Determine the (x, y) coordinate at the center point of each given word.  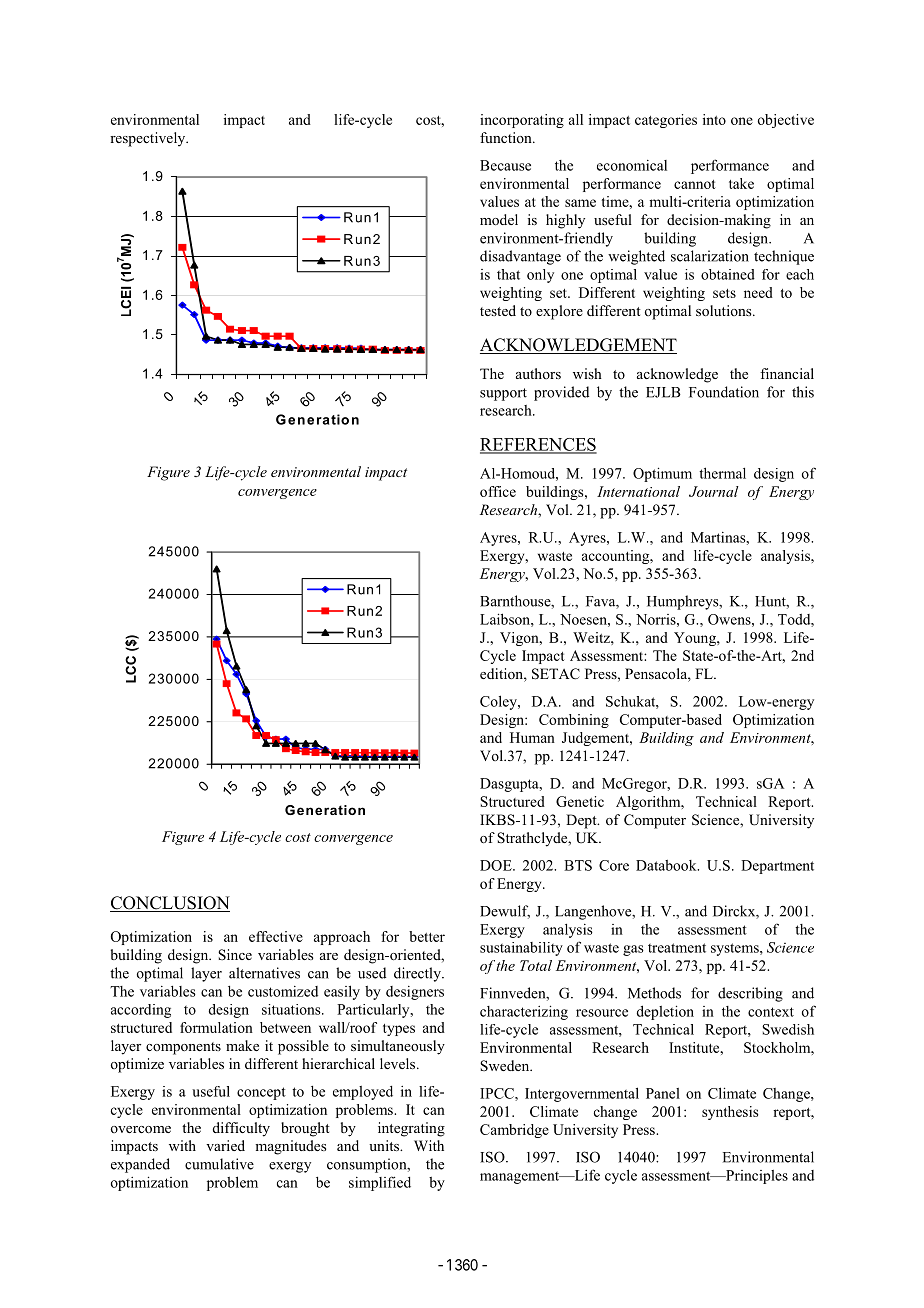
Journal (714, 491)
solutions (725, 311)
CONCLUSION (170, 904)
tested (498, 310)
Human (532, 737)
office (498, 491)
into (714, 119)
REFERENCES (538, 445)
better (427, 936)
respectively (149, 139)
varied (225, 1145)
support (503, 394)
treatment (677, 948)
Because (505, 165)
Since (235, 955)
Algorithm (649, 803)
